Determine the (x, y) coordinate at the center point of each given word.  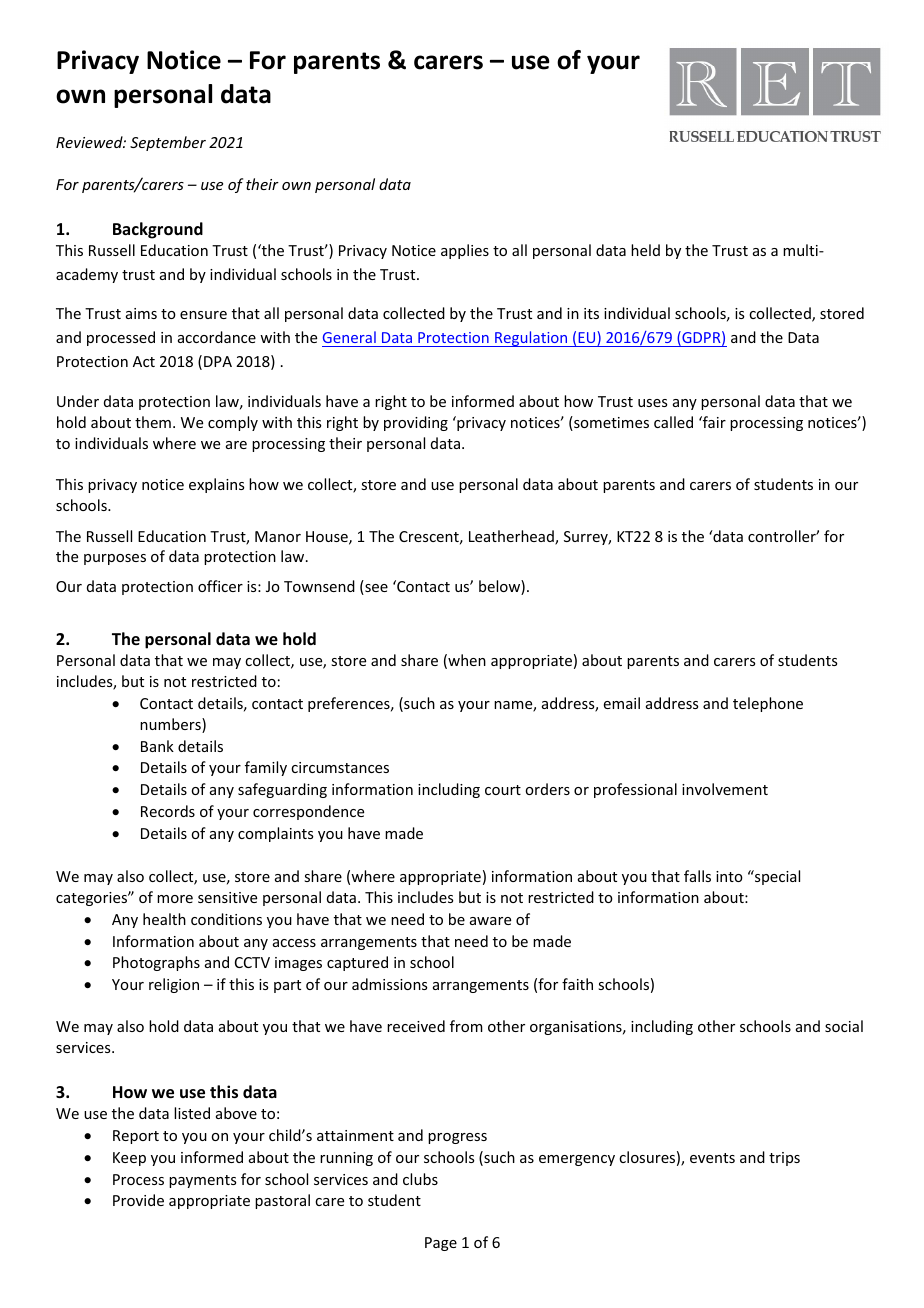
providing (416, 423)
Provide (138, 1200)
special (776, 877)
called (673, 422)
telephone (768, 704)
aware (490, 921)
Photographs (156, 963)
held (645, 250)
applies (465, 251)
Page (441, 1244)
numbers (171, 725)
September (168, 143)
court (503, 790)
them (153, 422)
